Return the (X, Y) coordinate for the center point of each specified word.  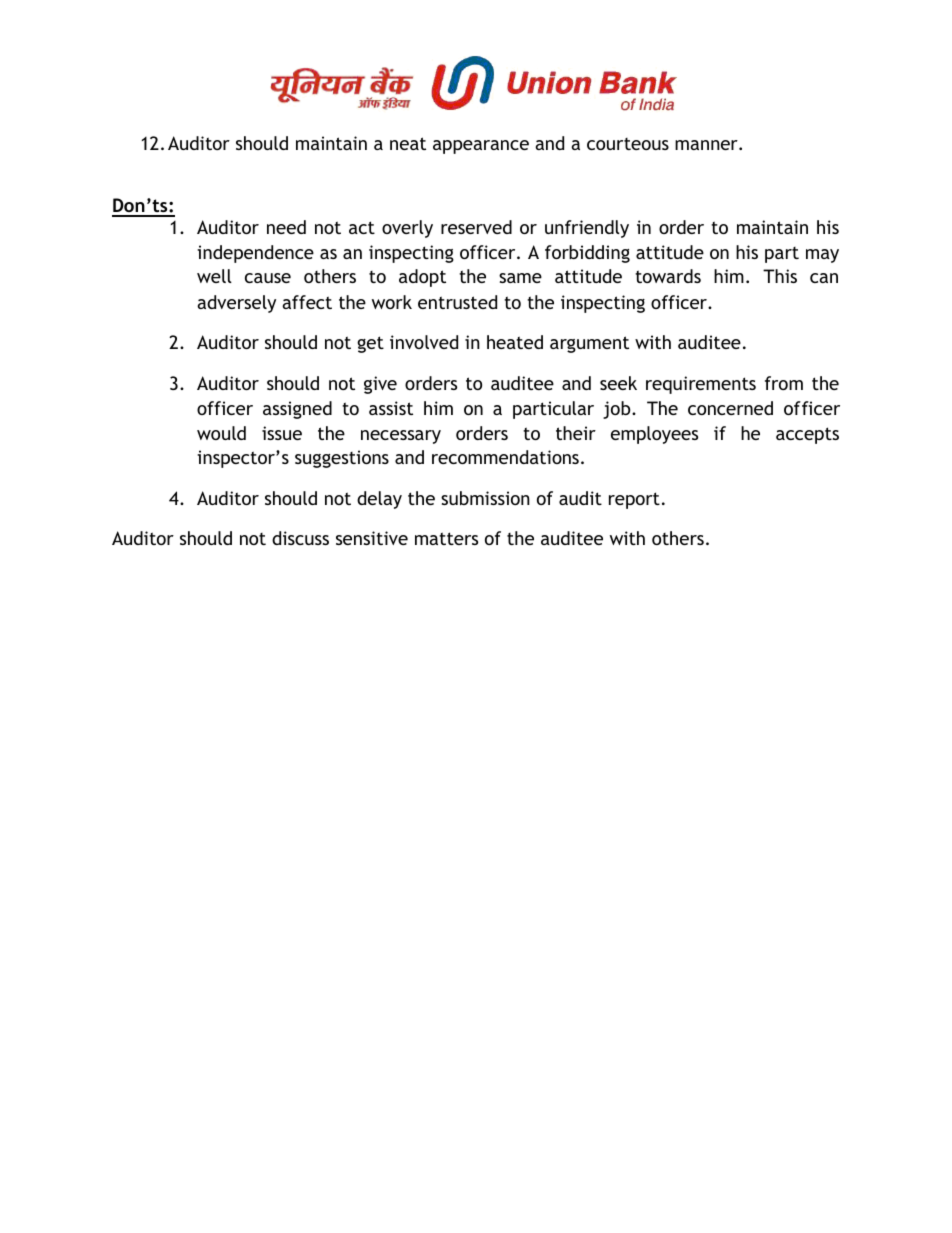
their (576, 433)
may (822, 256)
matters (446, 538)
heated (515, 342)
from (784, 383)
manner (707, 145)
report (634, 500)
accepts (807, 435)
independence (255, 254)
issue (282, 433)
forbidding (587, 254)
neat (408, 143)
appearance (481, 147)
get (370, 344)
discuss (300, 538)
